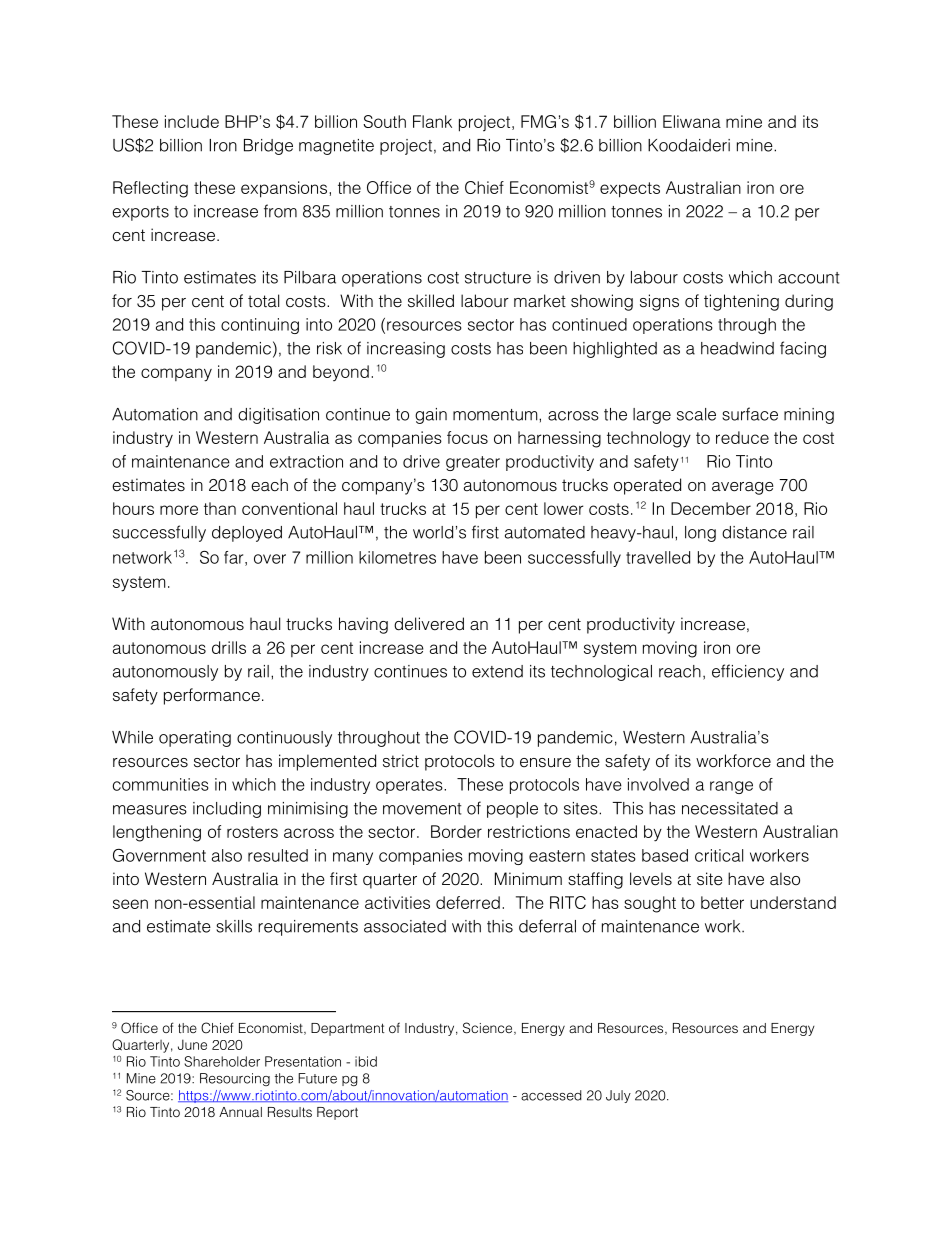 This image has height=1233, width=952. I want to click on Science, so click(489, 1028).
